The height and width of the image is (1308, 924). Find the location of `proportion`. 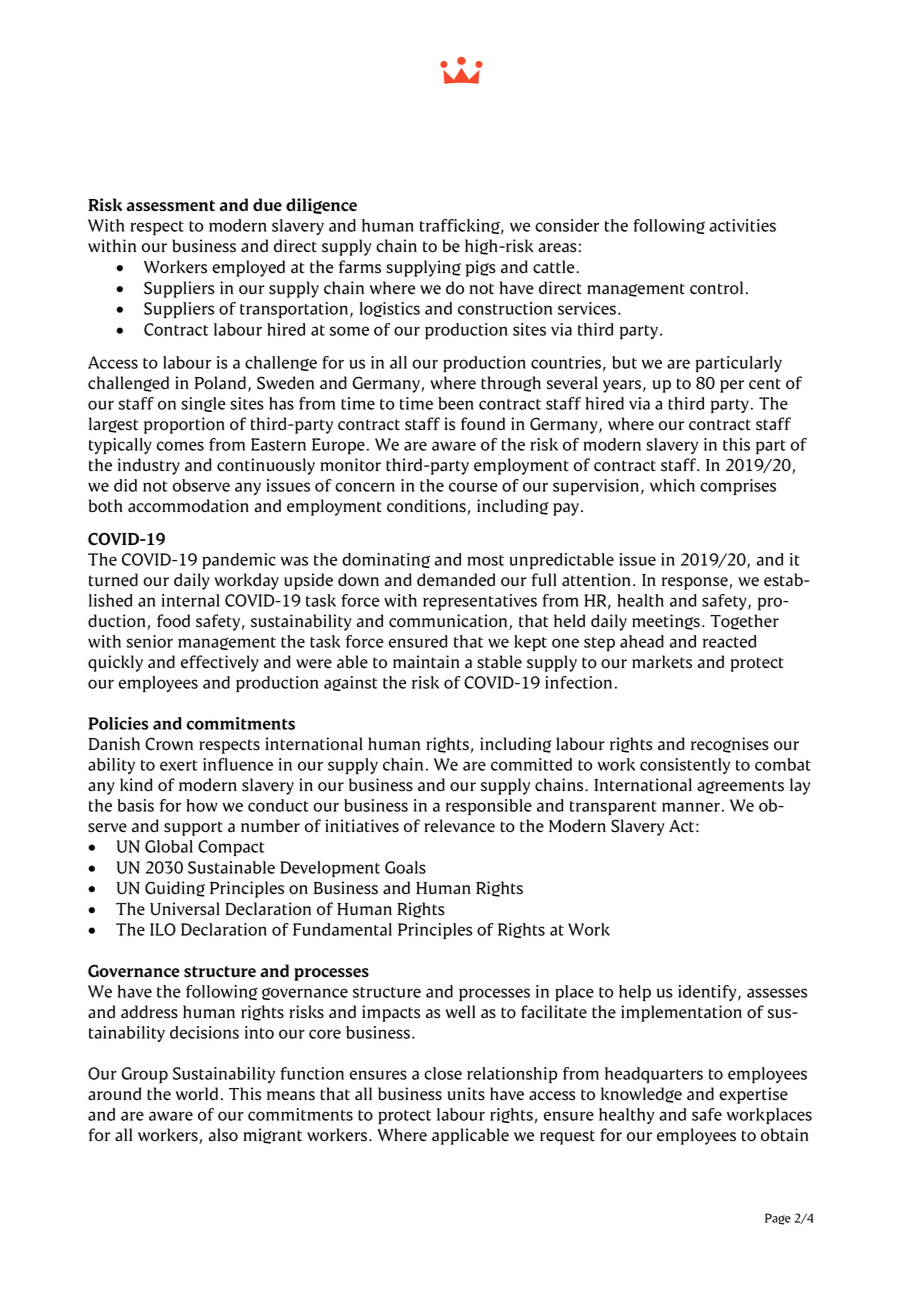

proportion is located at coordinates (184, 425).
